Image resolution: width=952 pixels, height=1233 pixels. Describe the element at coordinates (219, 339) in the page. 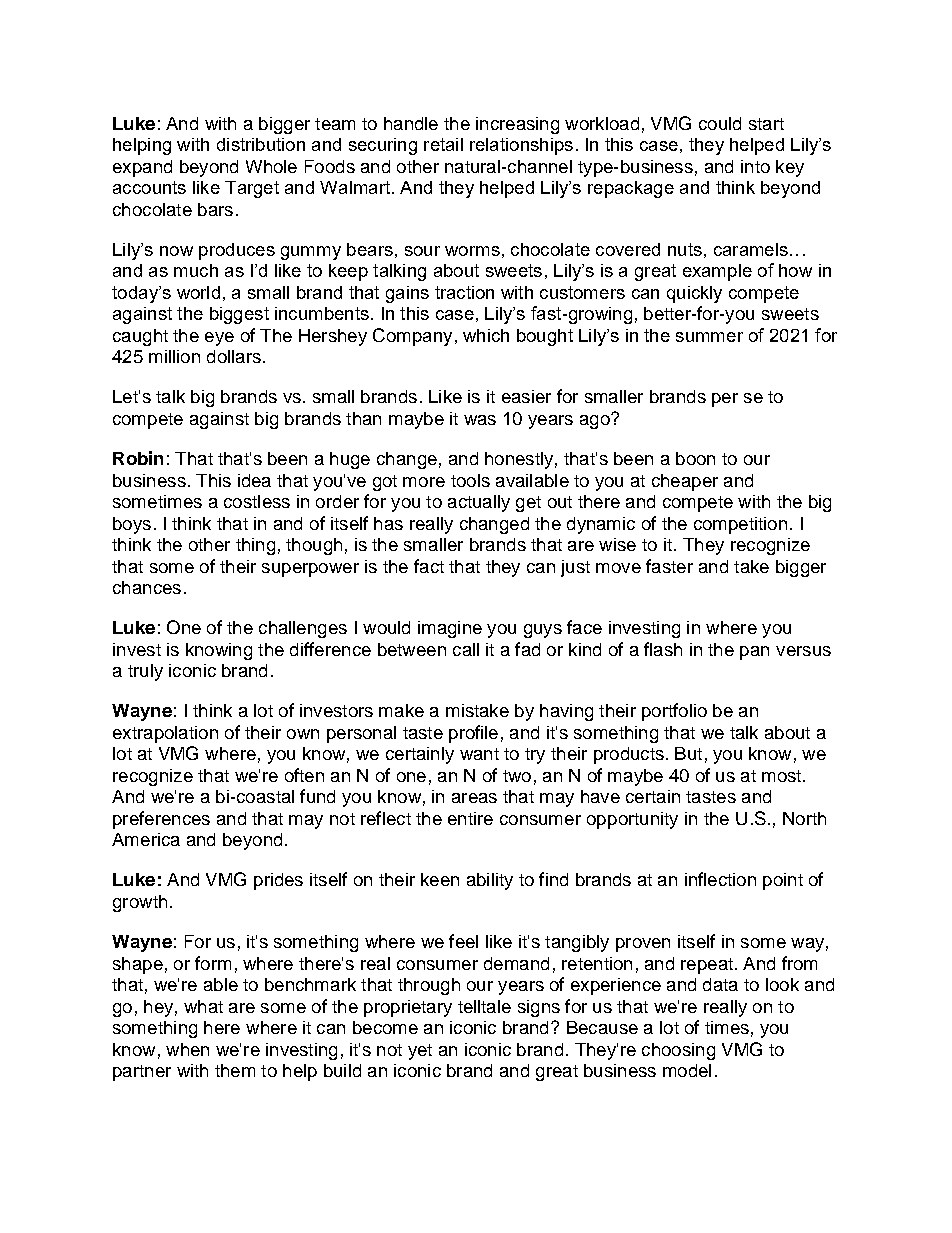

I see `eye` at that location.
